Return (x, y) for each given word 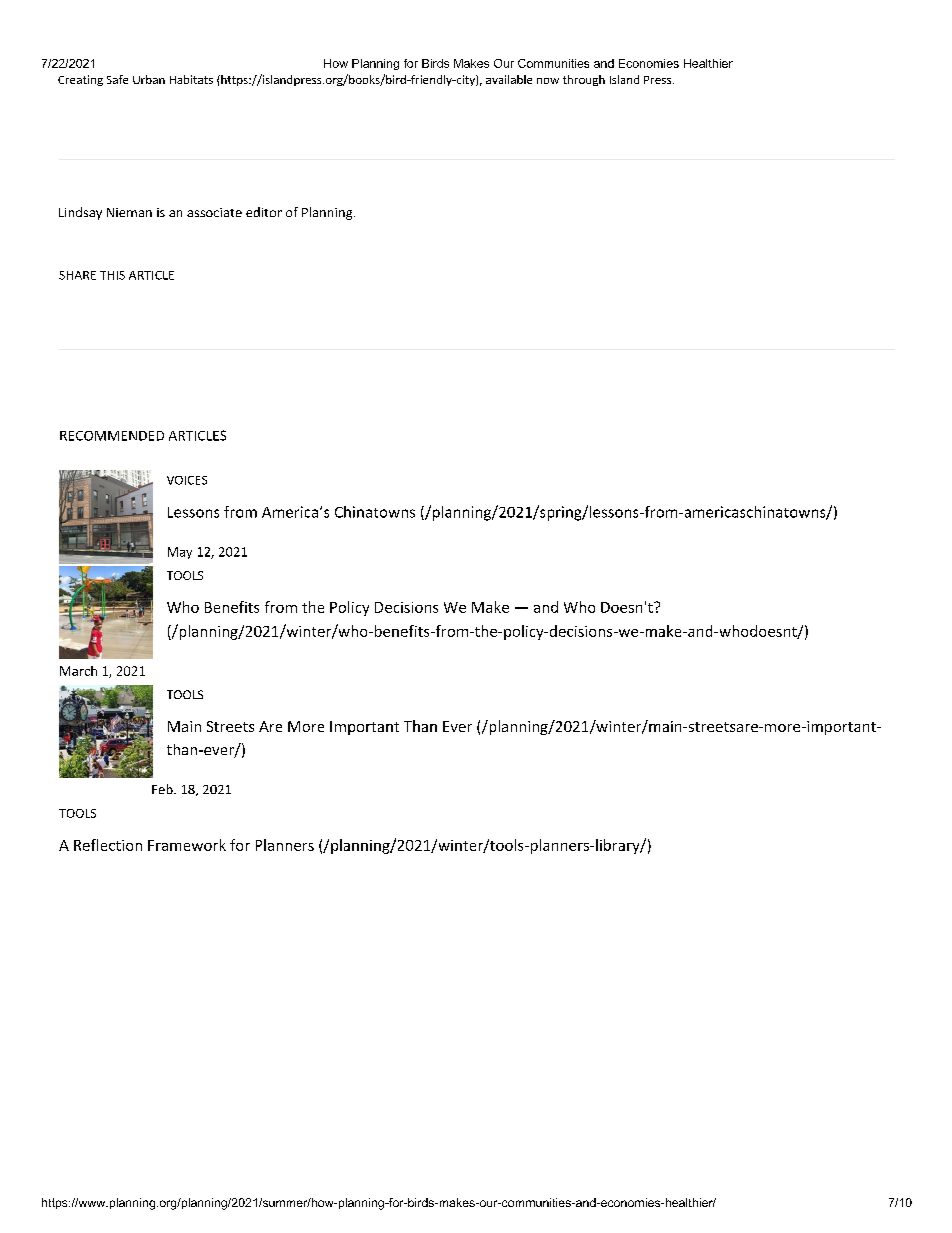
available (509, 79)
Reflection (108, 845)
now (548, 81)
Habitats (191, 79)
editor (264, 212)
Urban (149, 79)
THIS (112, 275)
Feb (163, 789)
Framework (187, 845)
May (180, 553)
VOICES (187, 480)
